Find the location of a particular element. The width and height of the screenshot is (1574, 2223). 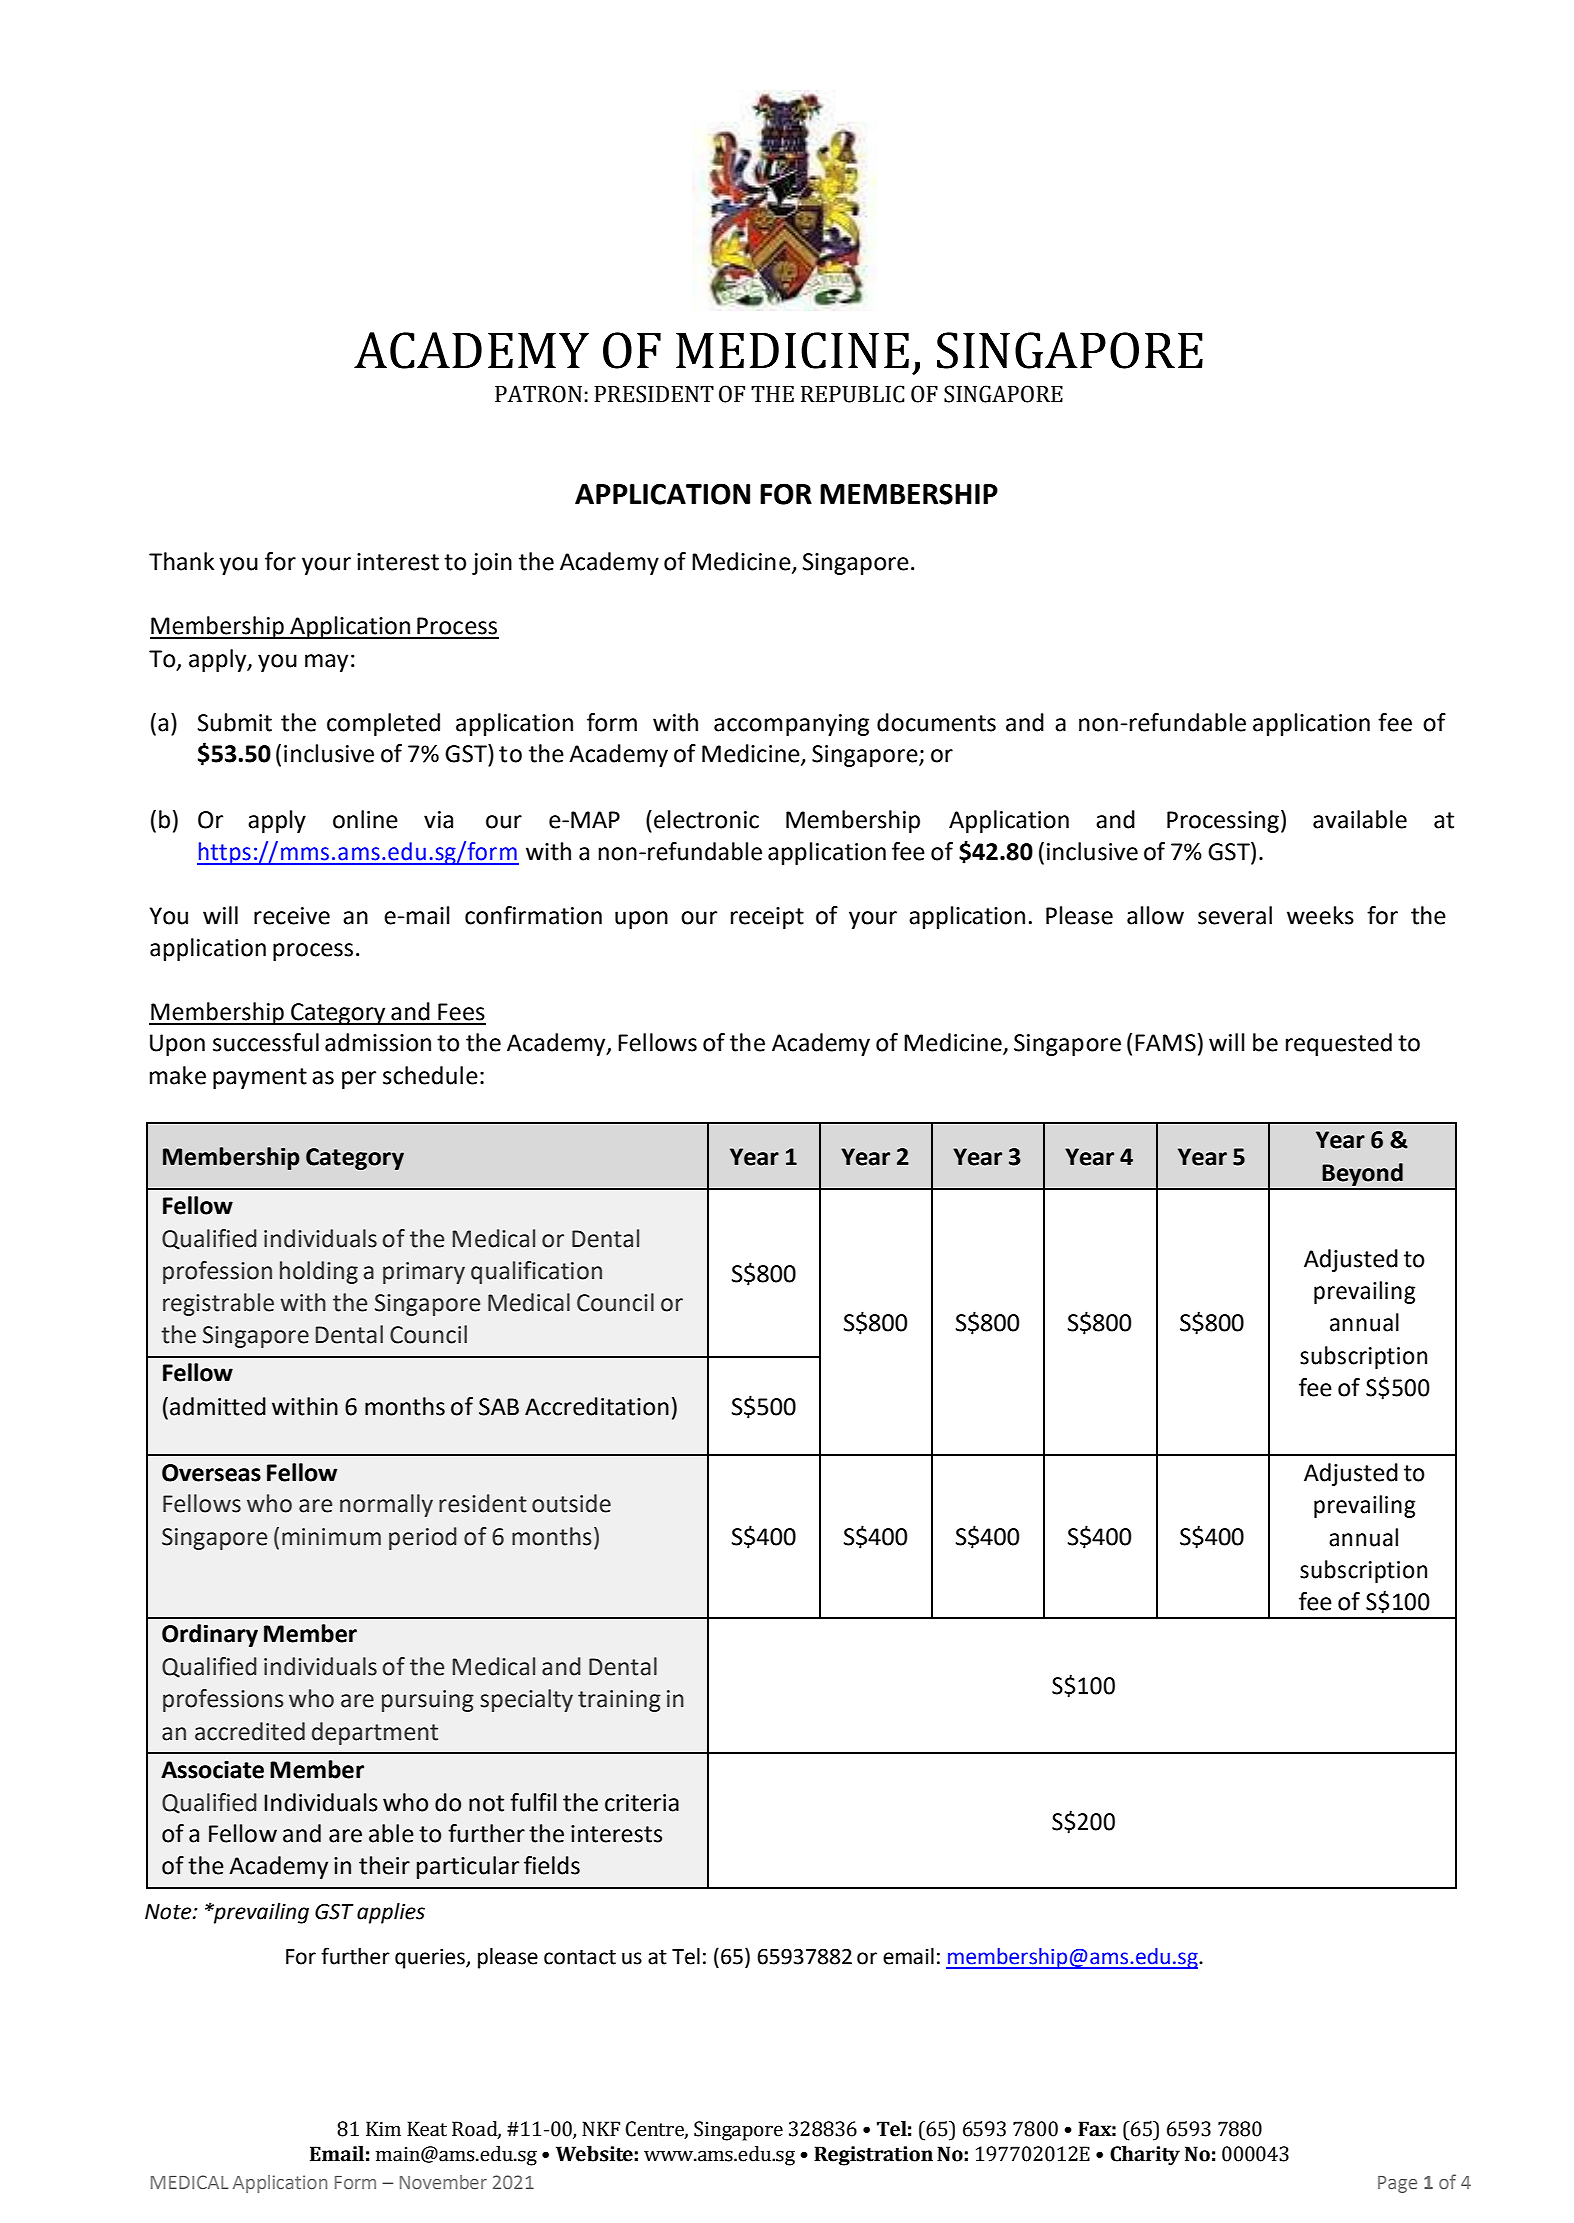

Thank is located at coordinates (181, 561).
